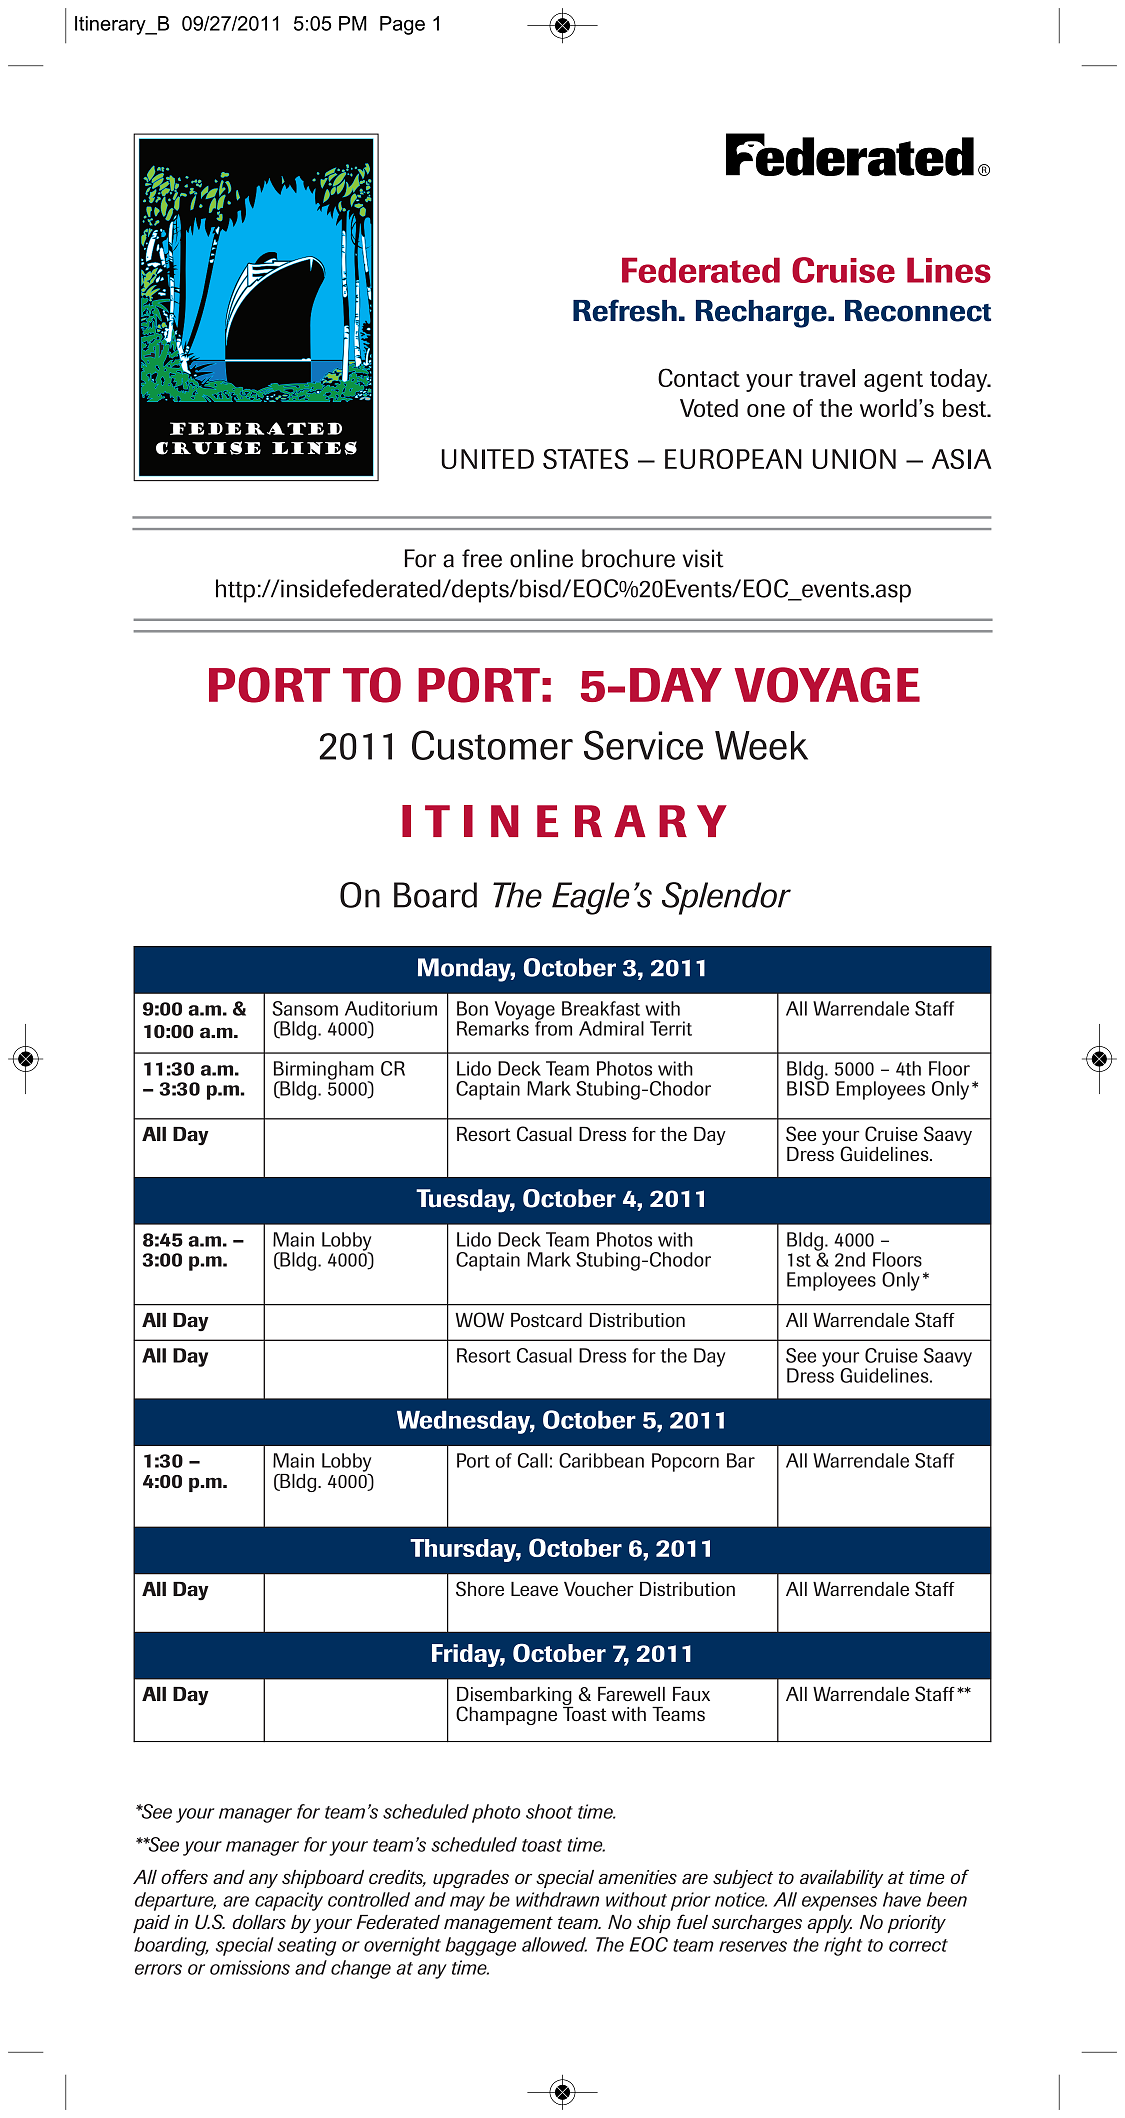 The width and height of the page is (1125, 2118). What do you see at coordinates (402, 25) in the page?
I see `Page` at bounding box center [402, 25].
